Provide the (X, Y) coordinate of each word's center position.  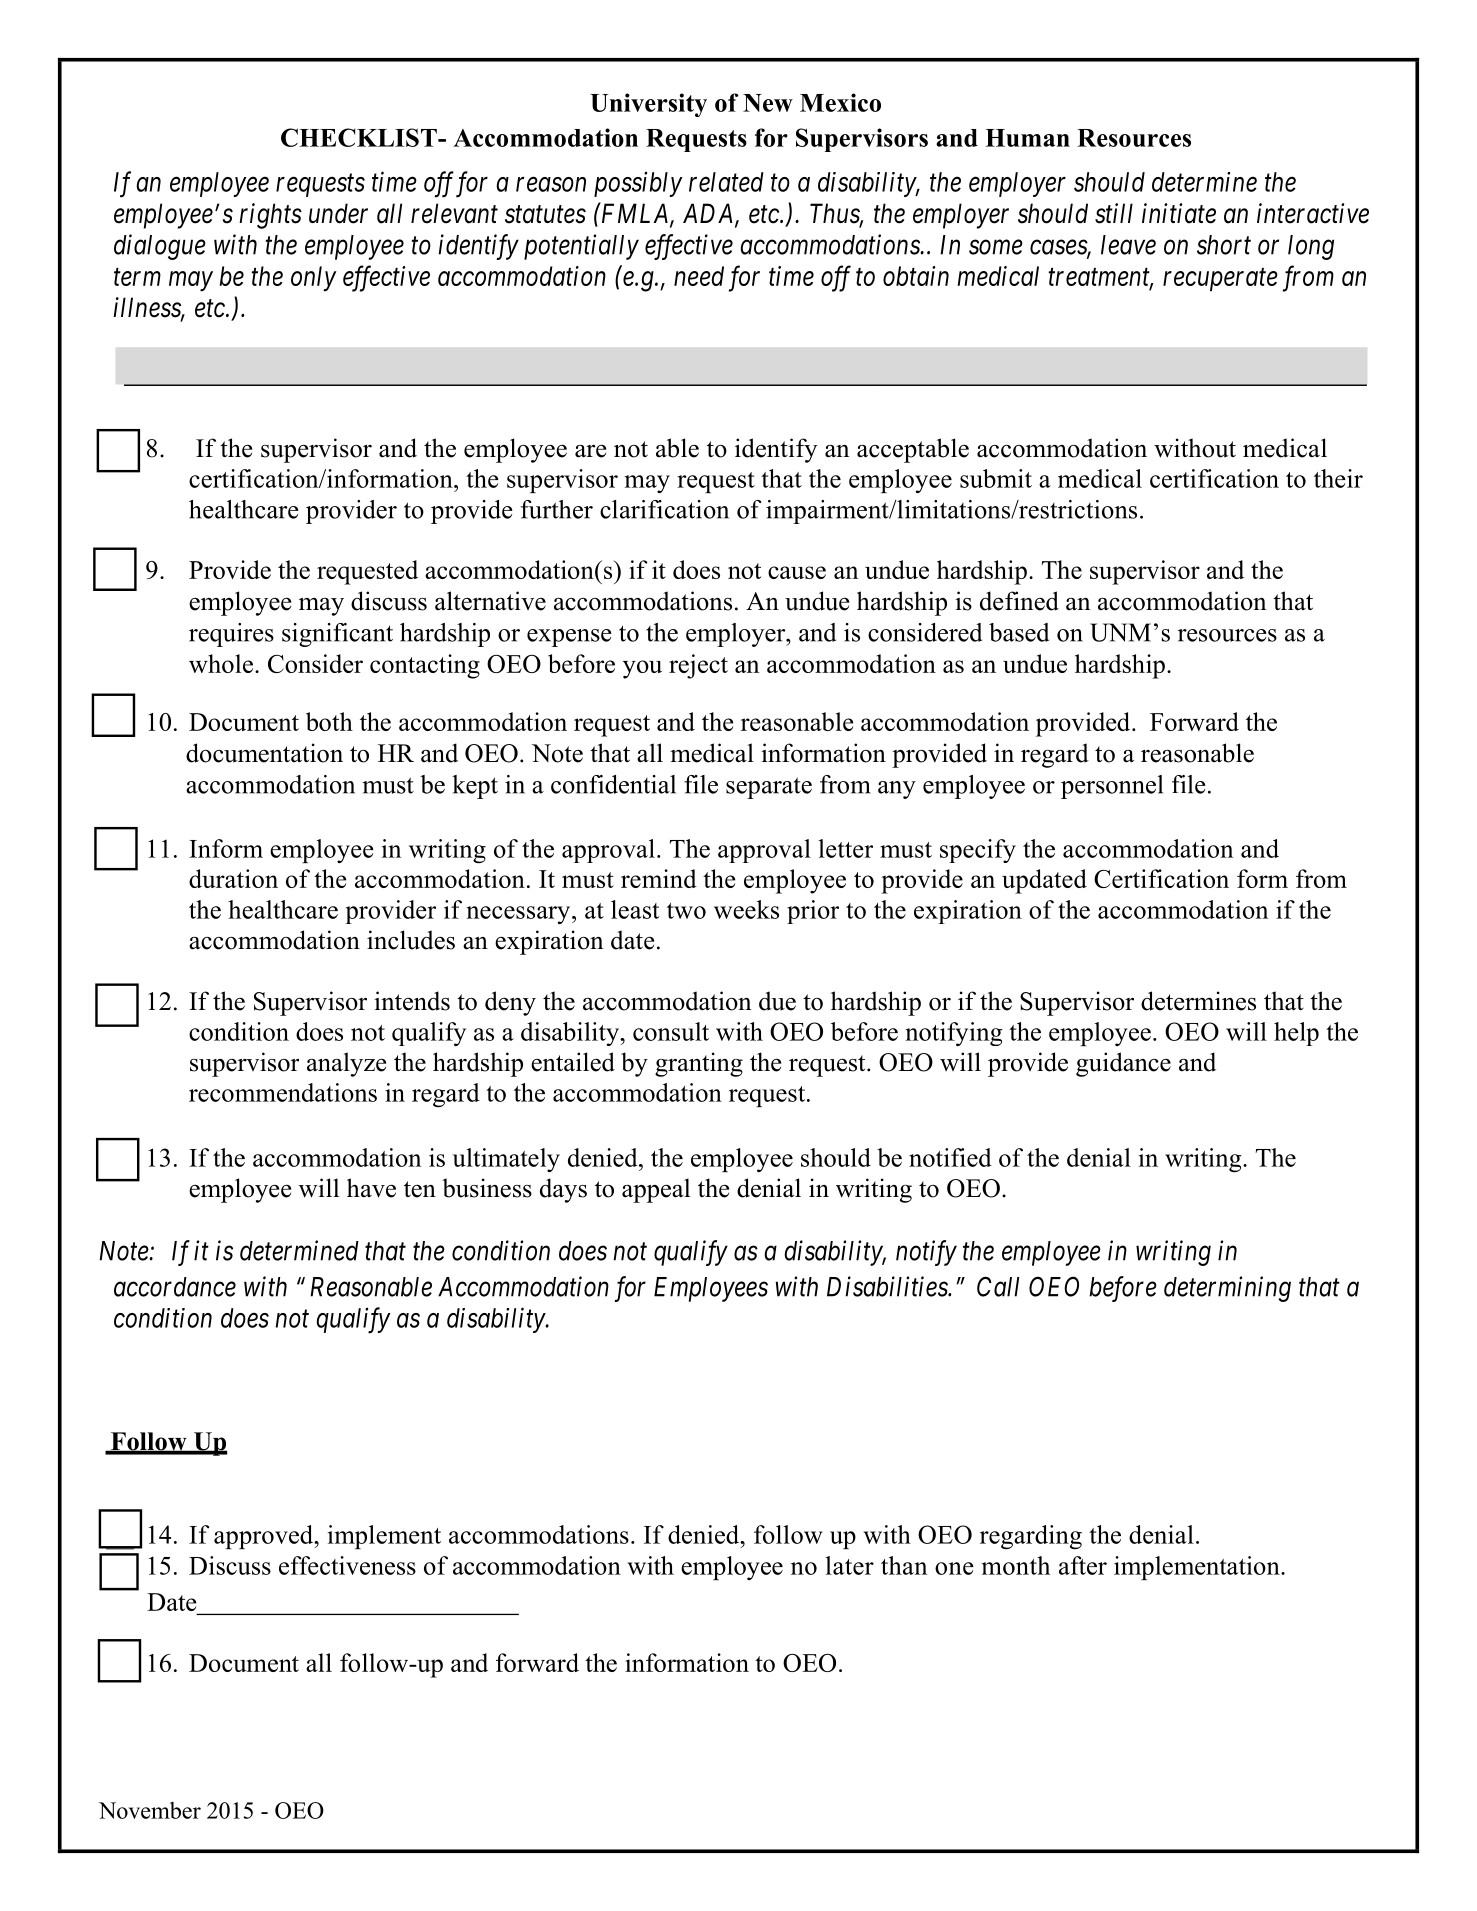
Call (998, 1286)
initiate (1179, 213)
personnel (1112, 787)
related (726, 182)
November (150, 1810)
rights (270, 216)
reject (698, 666)
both (329, 721)
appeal (656, 1190)
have (371, 1188)
